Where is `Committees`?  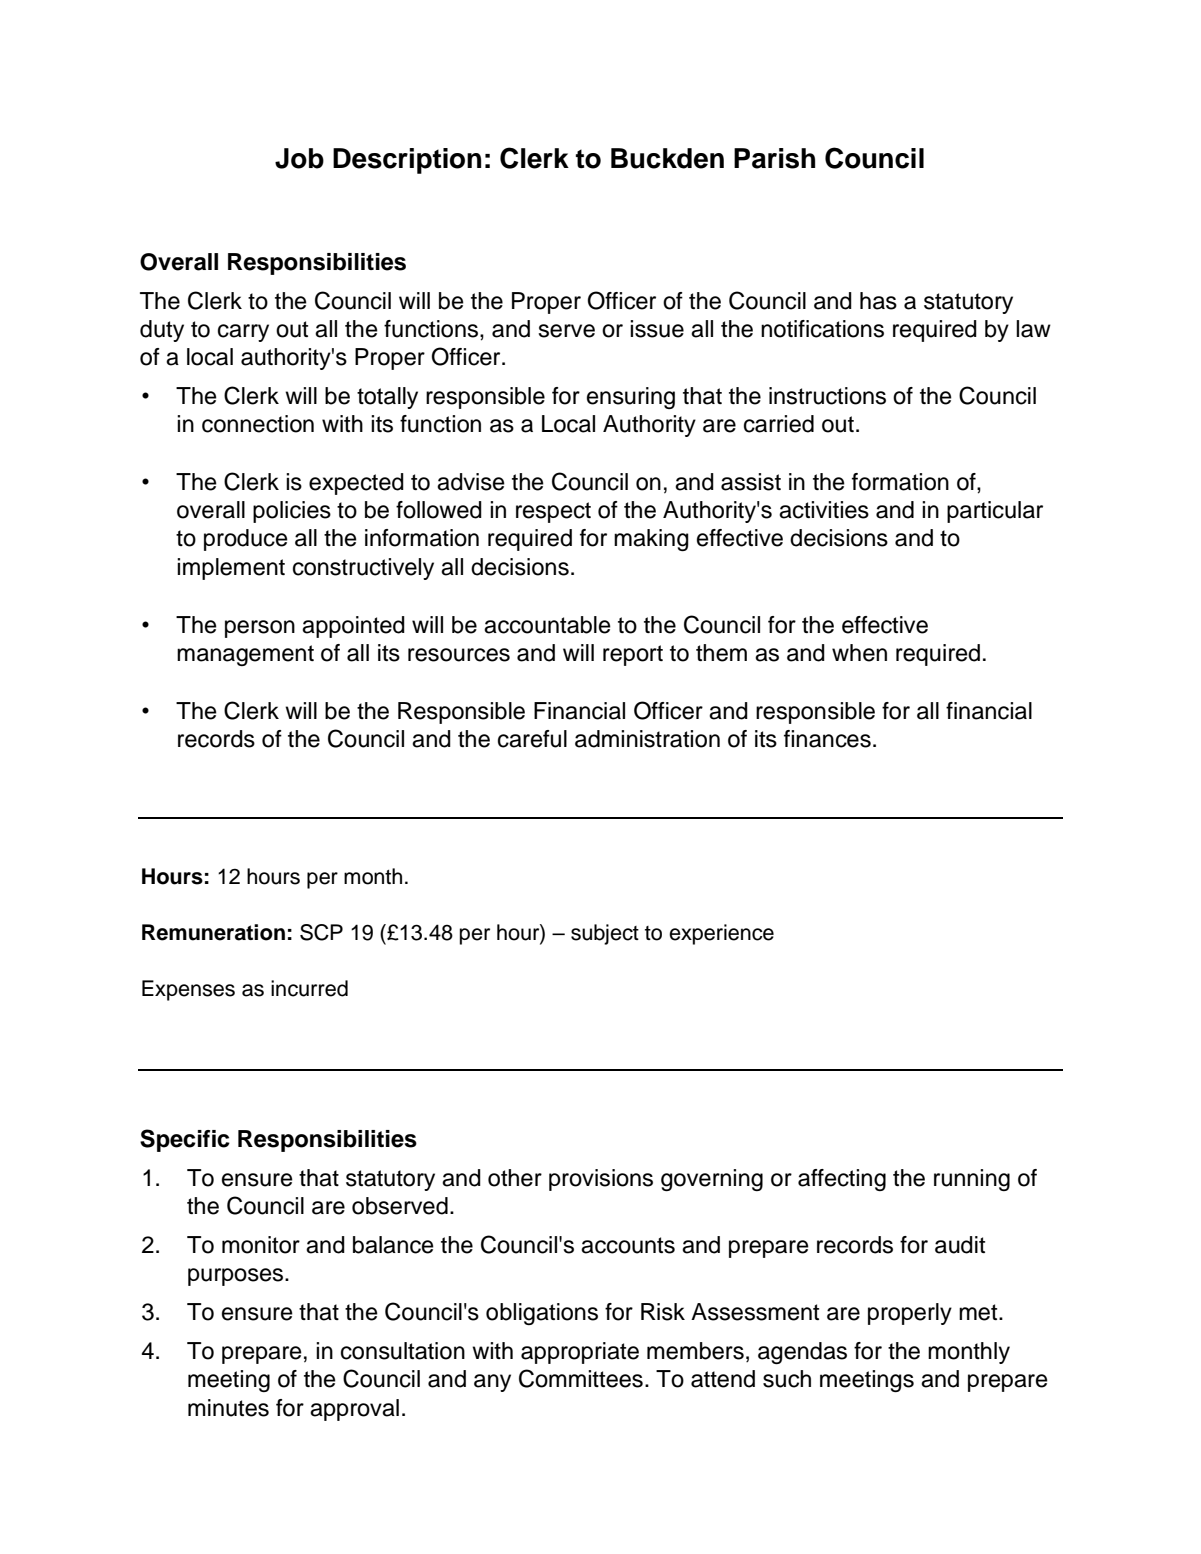
Committees is located at coordinates (581, 1378).
